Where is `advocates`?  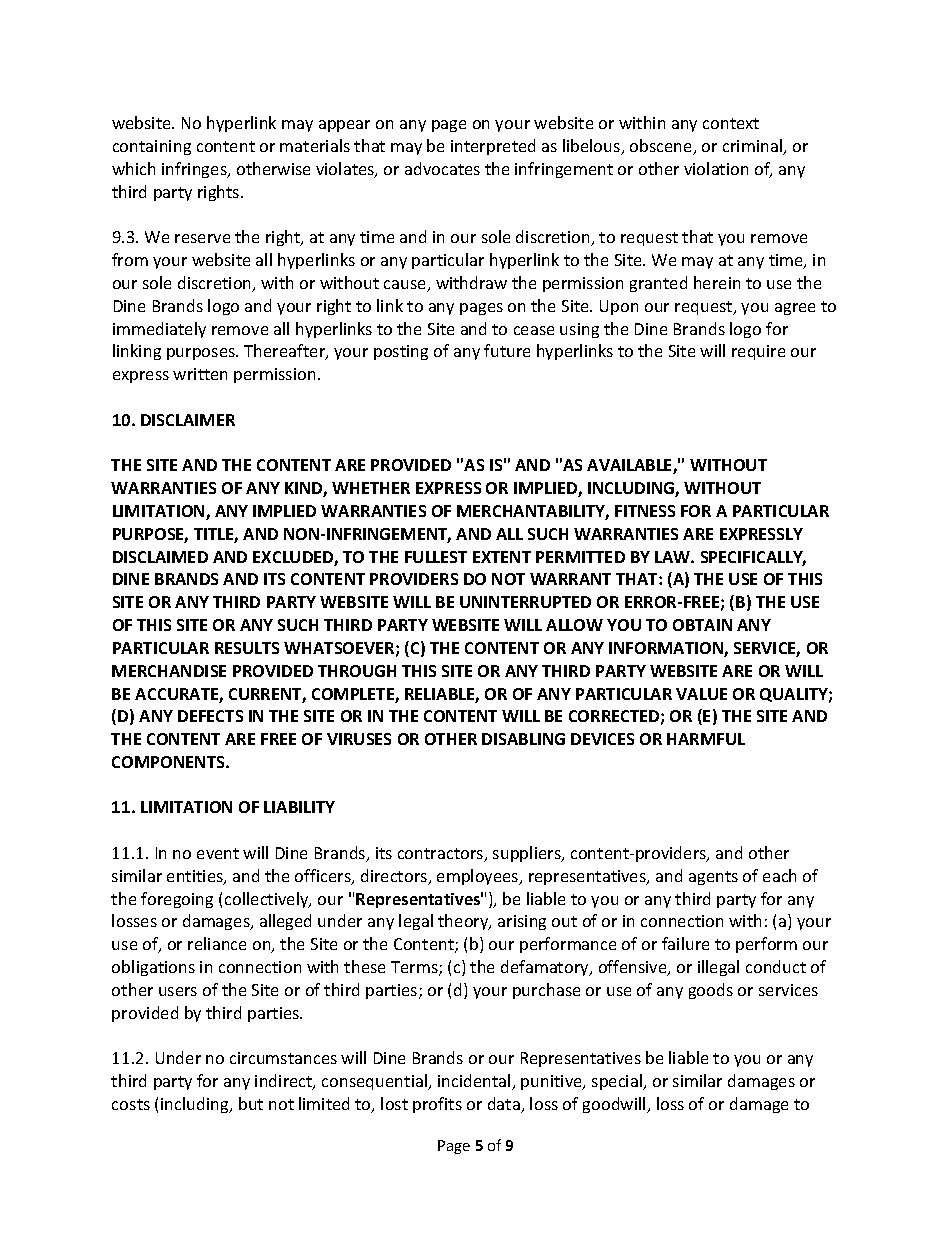
advocates is located at coordinates (442, 168).
